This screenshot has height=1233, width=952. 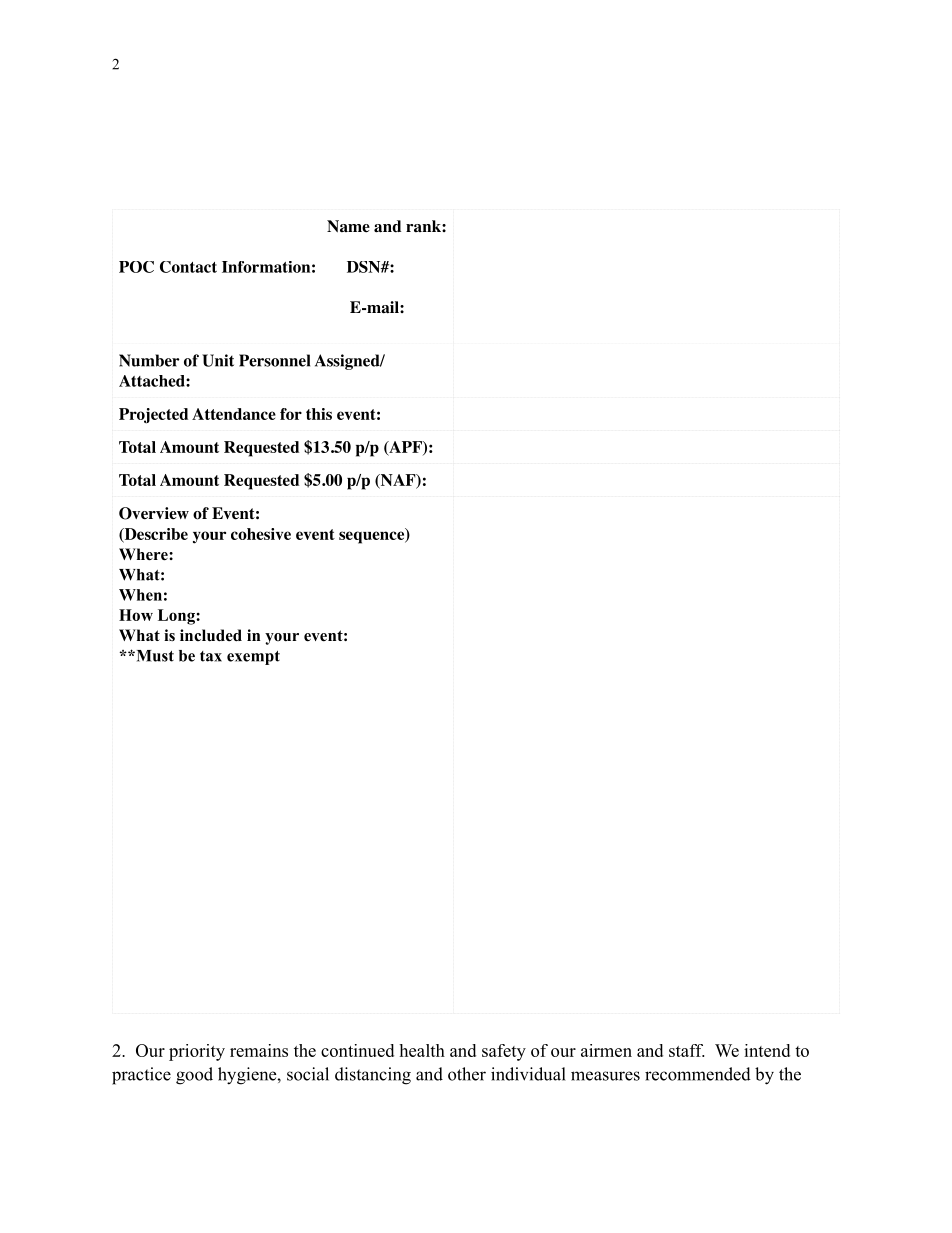 I want to click on Name, so click(x=348, y=226).
